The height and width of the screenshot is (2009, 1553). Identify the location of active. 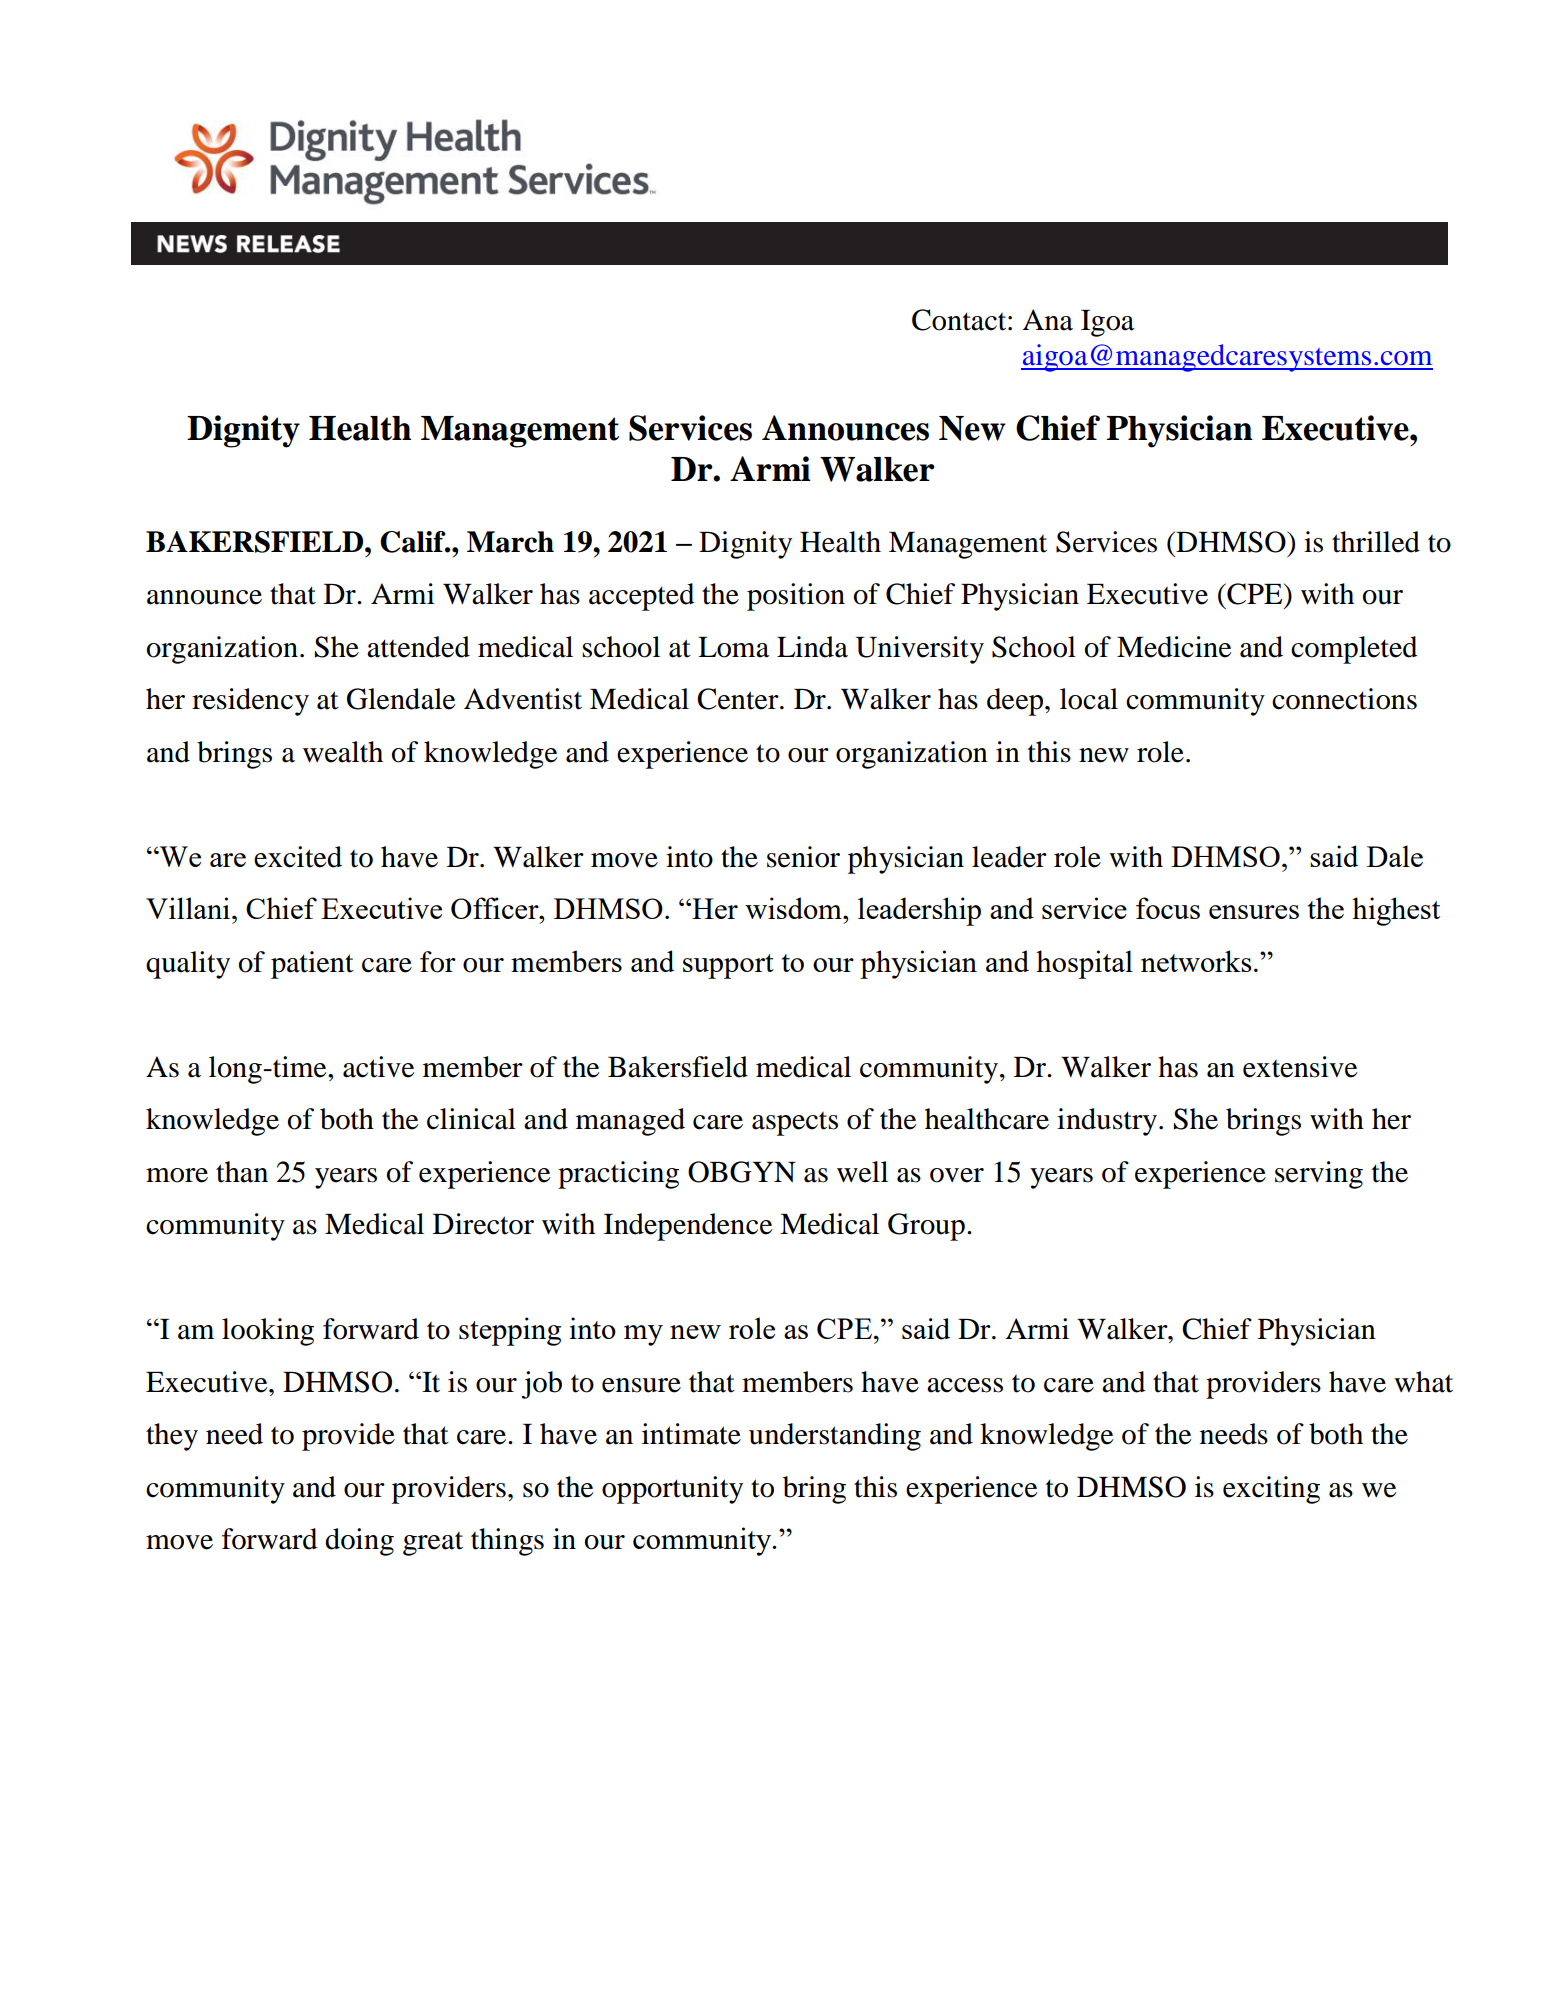
(378, 1067).
